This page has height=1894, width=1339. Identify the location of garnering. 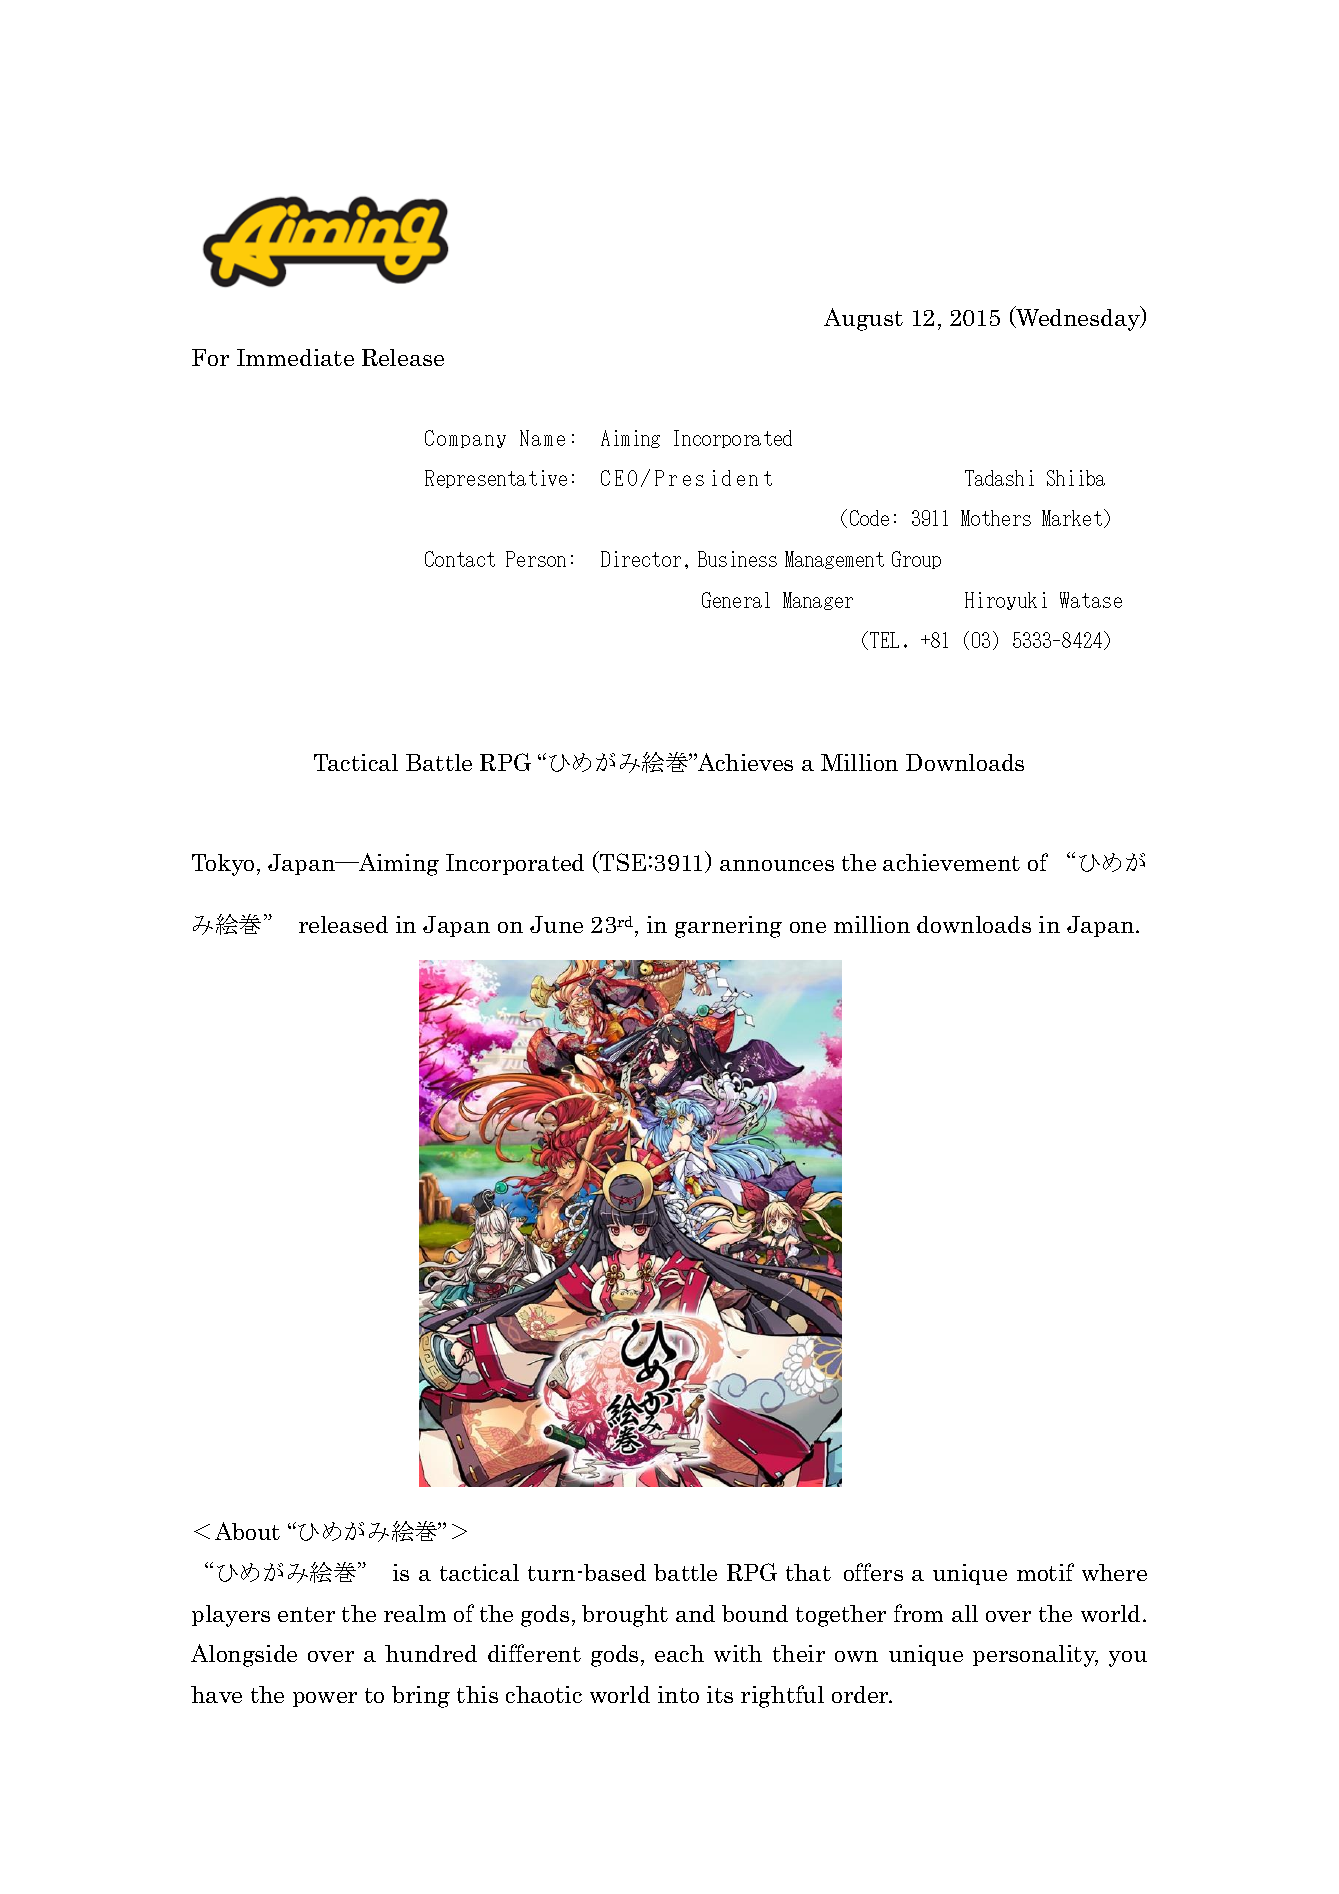
(728, 927).
